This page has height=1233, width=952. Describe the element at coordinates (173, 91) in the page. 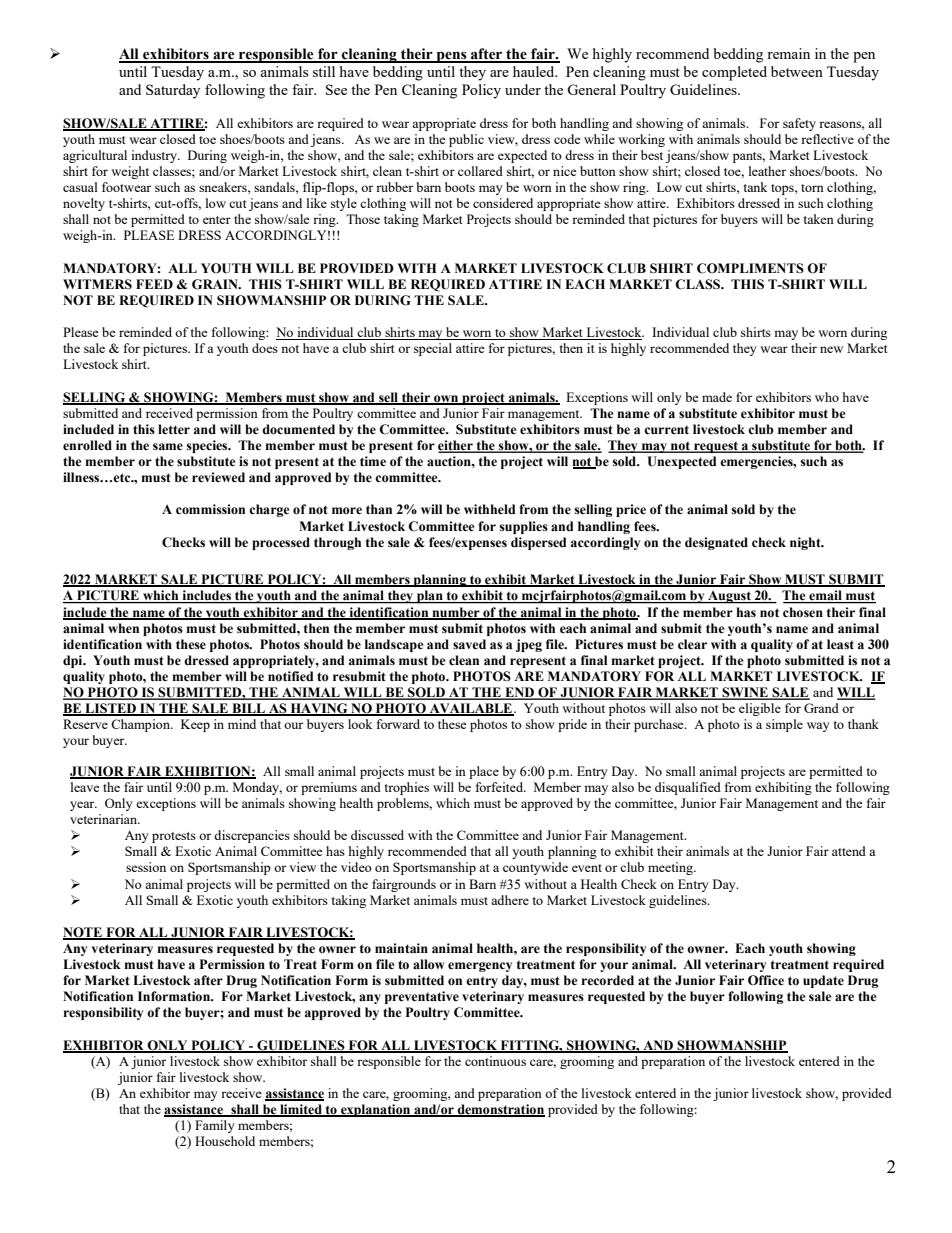

I see `Saturday` at that location.
